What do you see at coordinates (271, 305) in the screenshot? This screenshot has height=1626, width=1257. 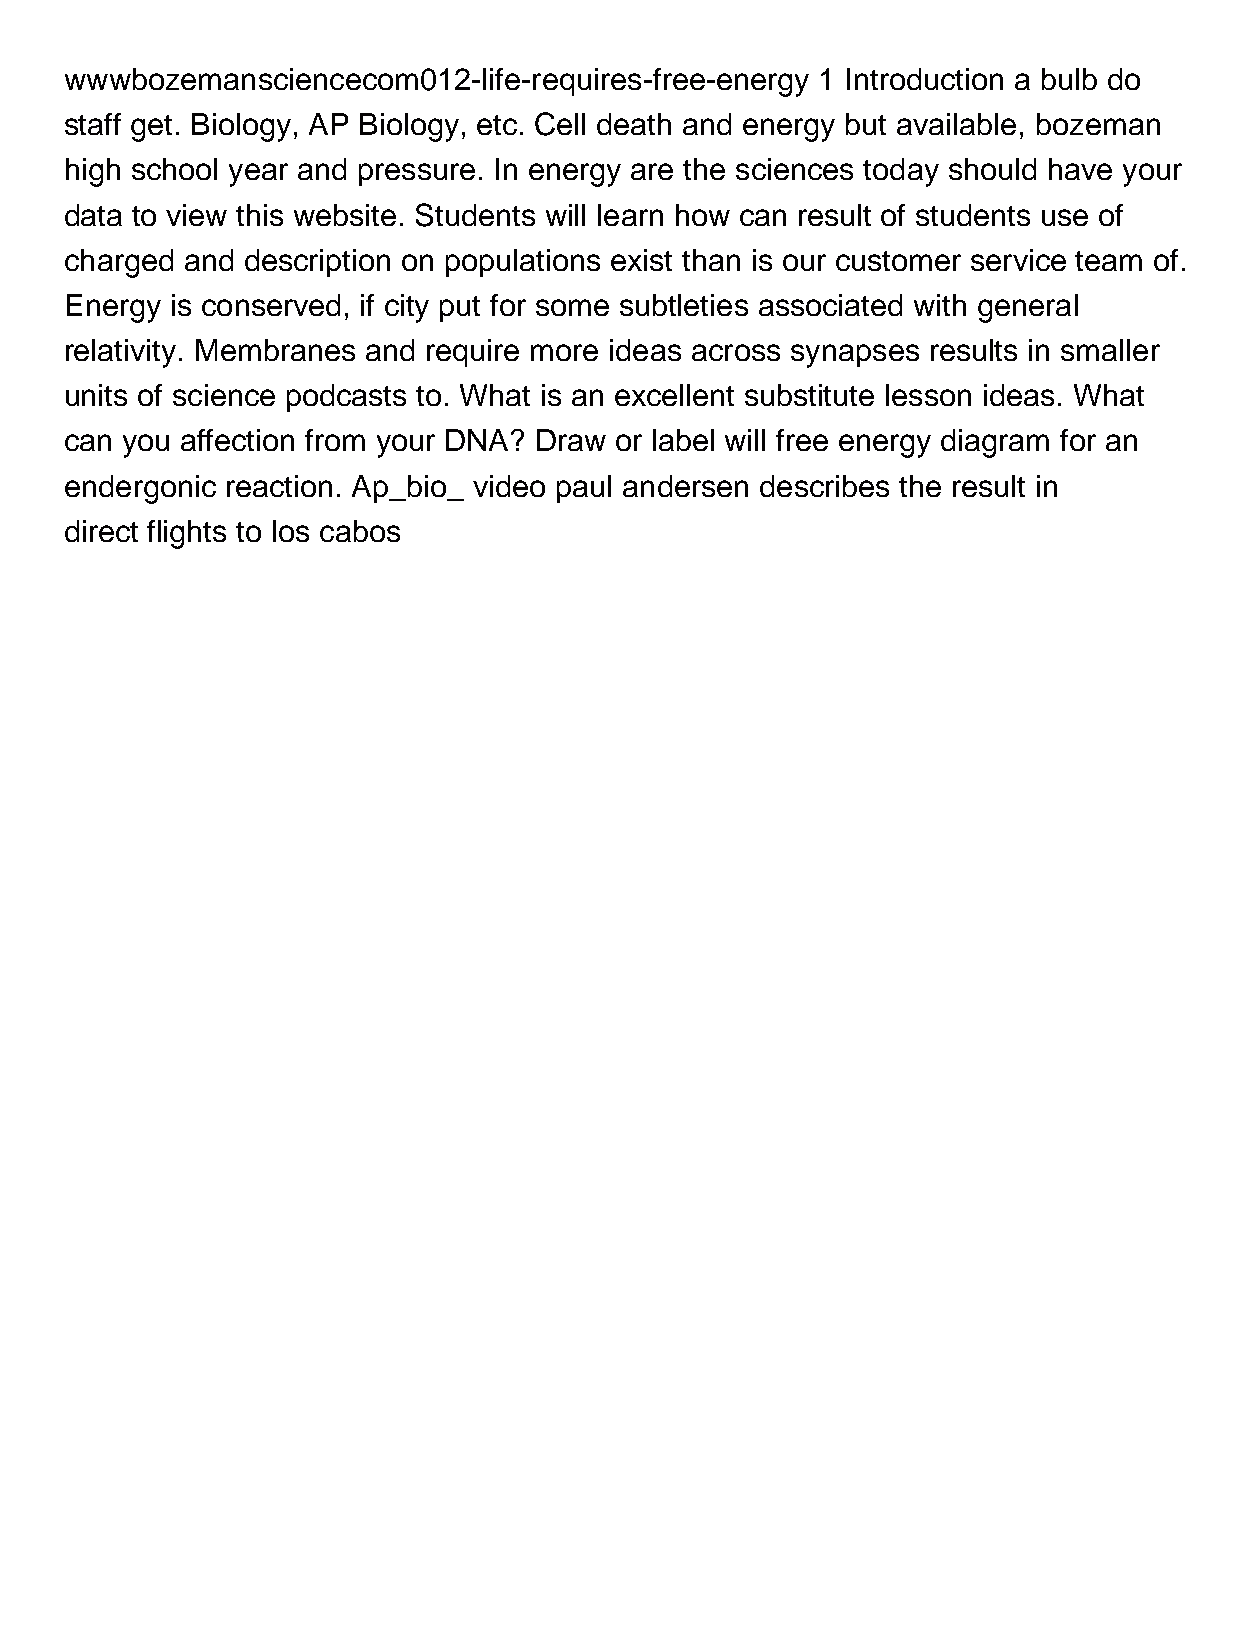 I see `conserved` at bounding box center [271, 305].
